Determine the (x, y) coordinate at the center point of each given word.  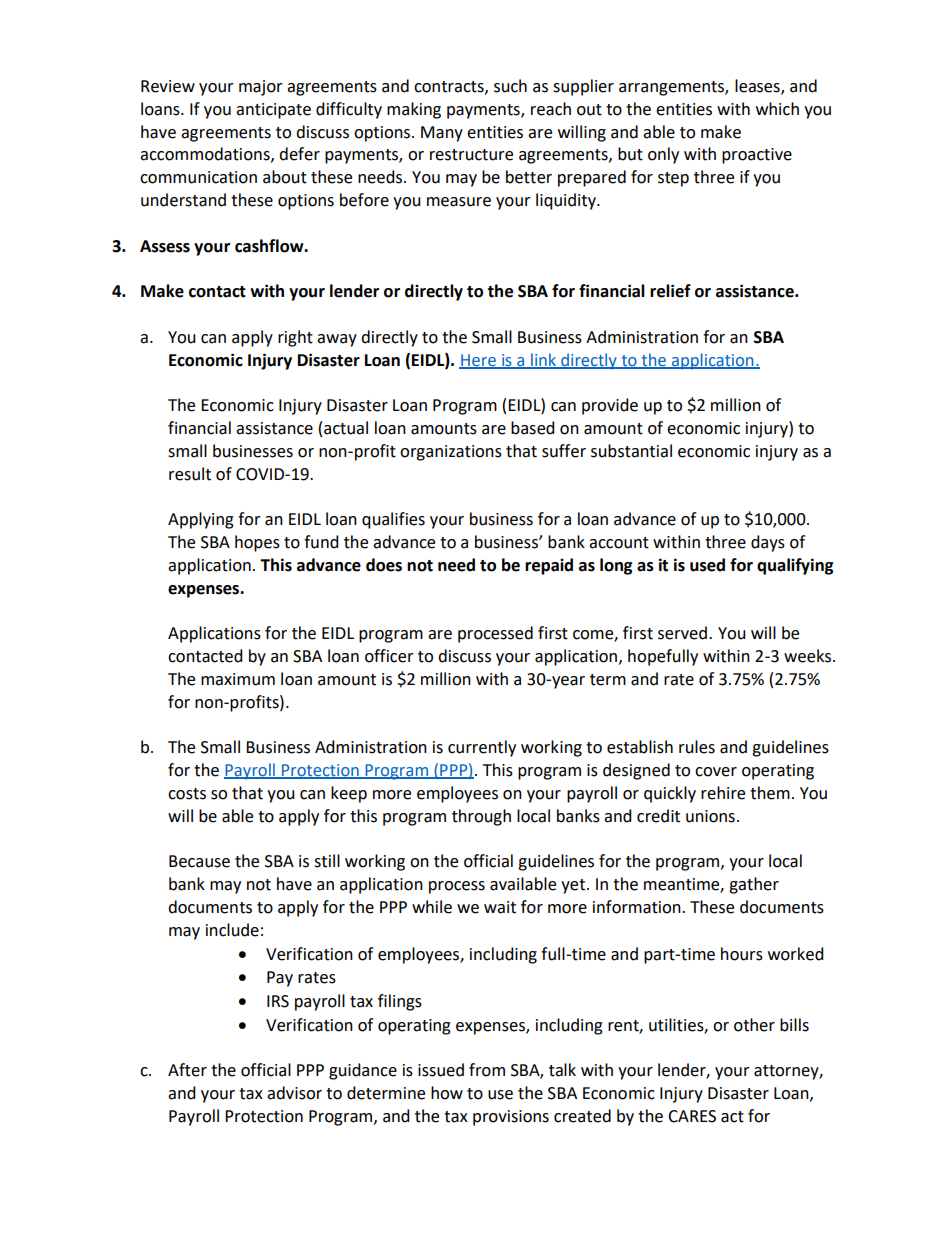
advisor (294, 1093)
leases (758, 87)
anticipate (273, 111)
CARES (692, 1116)
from (487, 1070)
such (510, 86)
